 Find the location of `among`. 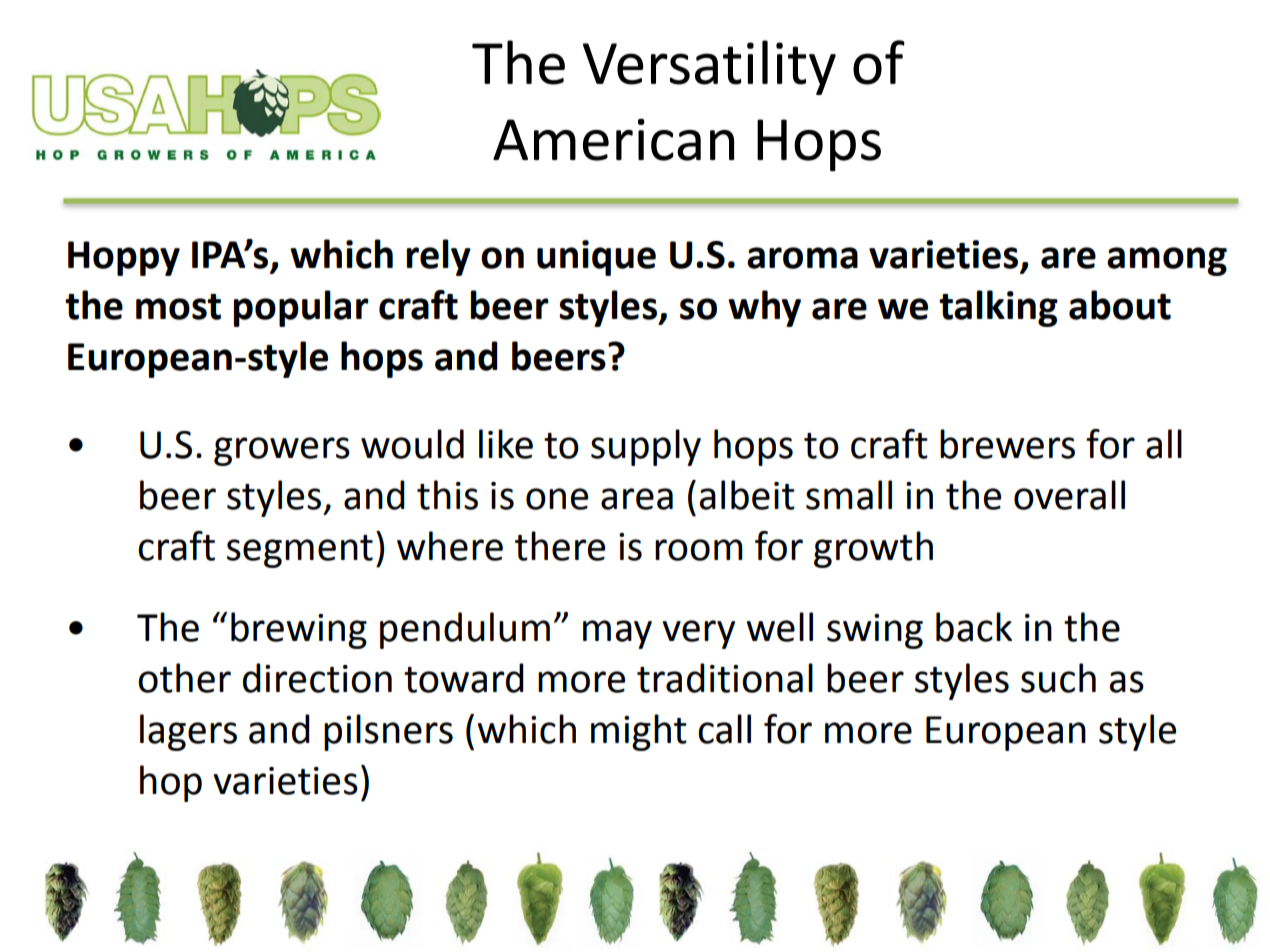

among is located at coordinates (1167, 261).
